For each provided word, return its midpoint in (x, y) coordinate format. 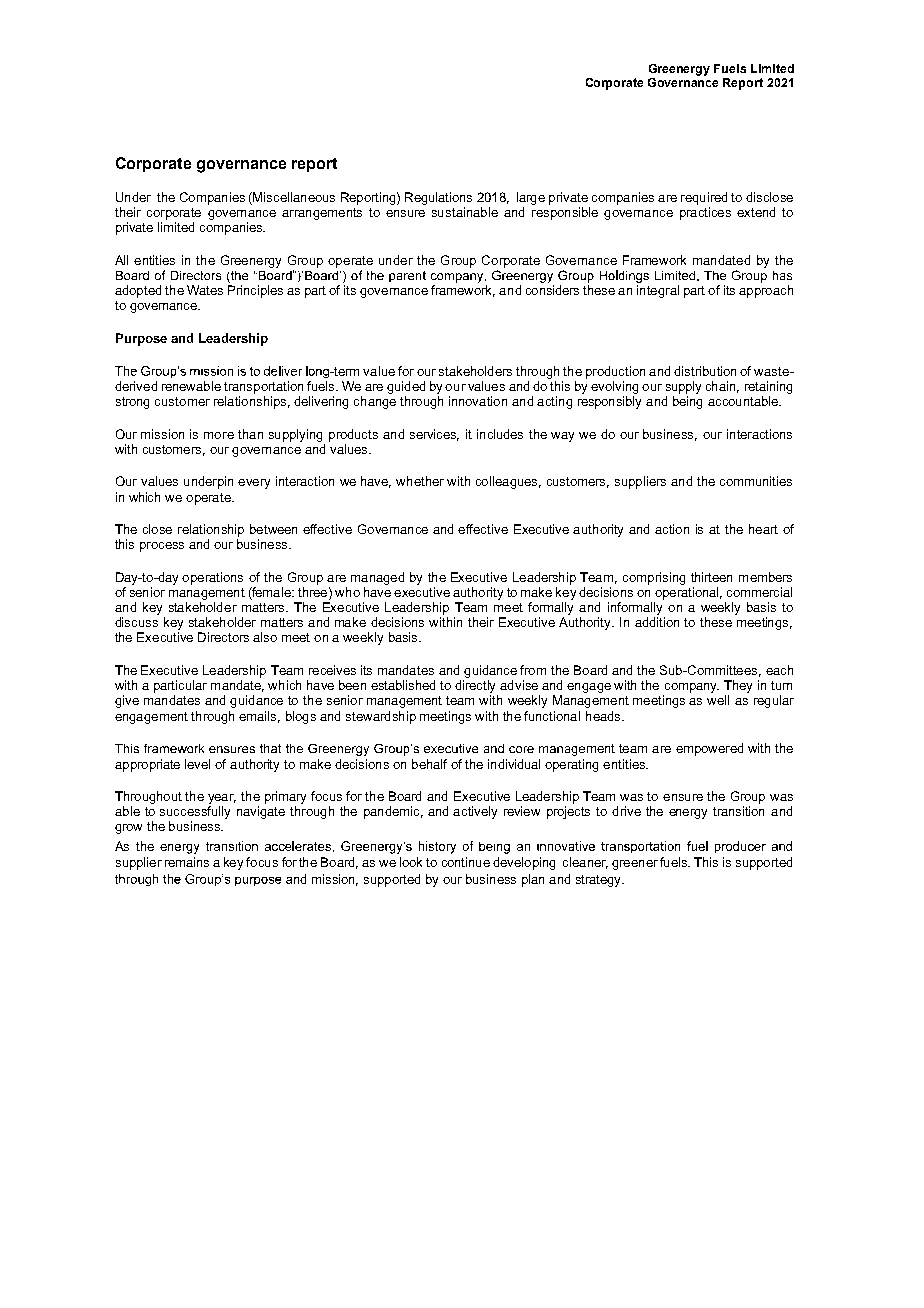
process (162, 547)
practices (705, 213)
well (718, 700)
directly (476, 688)
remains (187, 862)
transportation (263, 387)
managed (377, 578)
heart (763, 529)
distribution (705, 371)
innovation (478, 401)
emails (259, 717)
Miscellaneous (293, 198)
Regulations (438, 198)
